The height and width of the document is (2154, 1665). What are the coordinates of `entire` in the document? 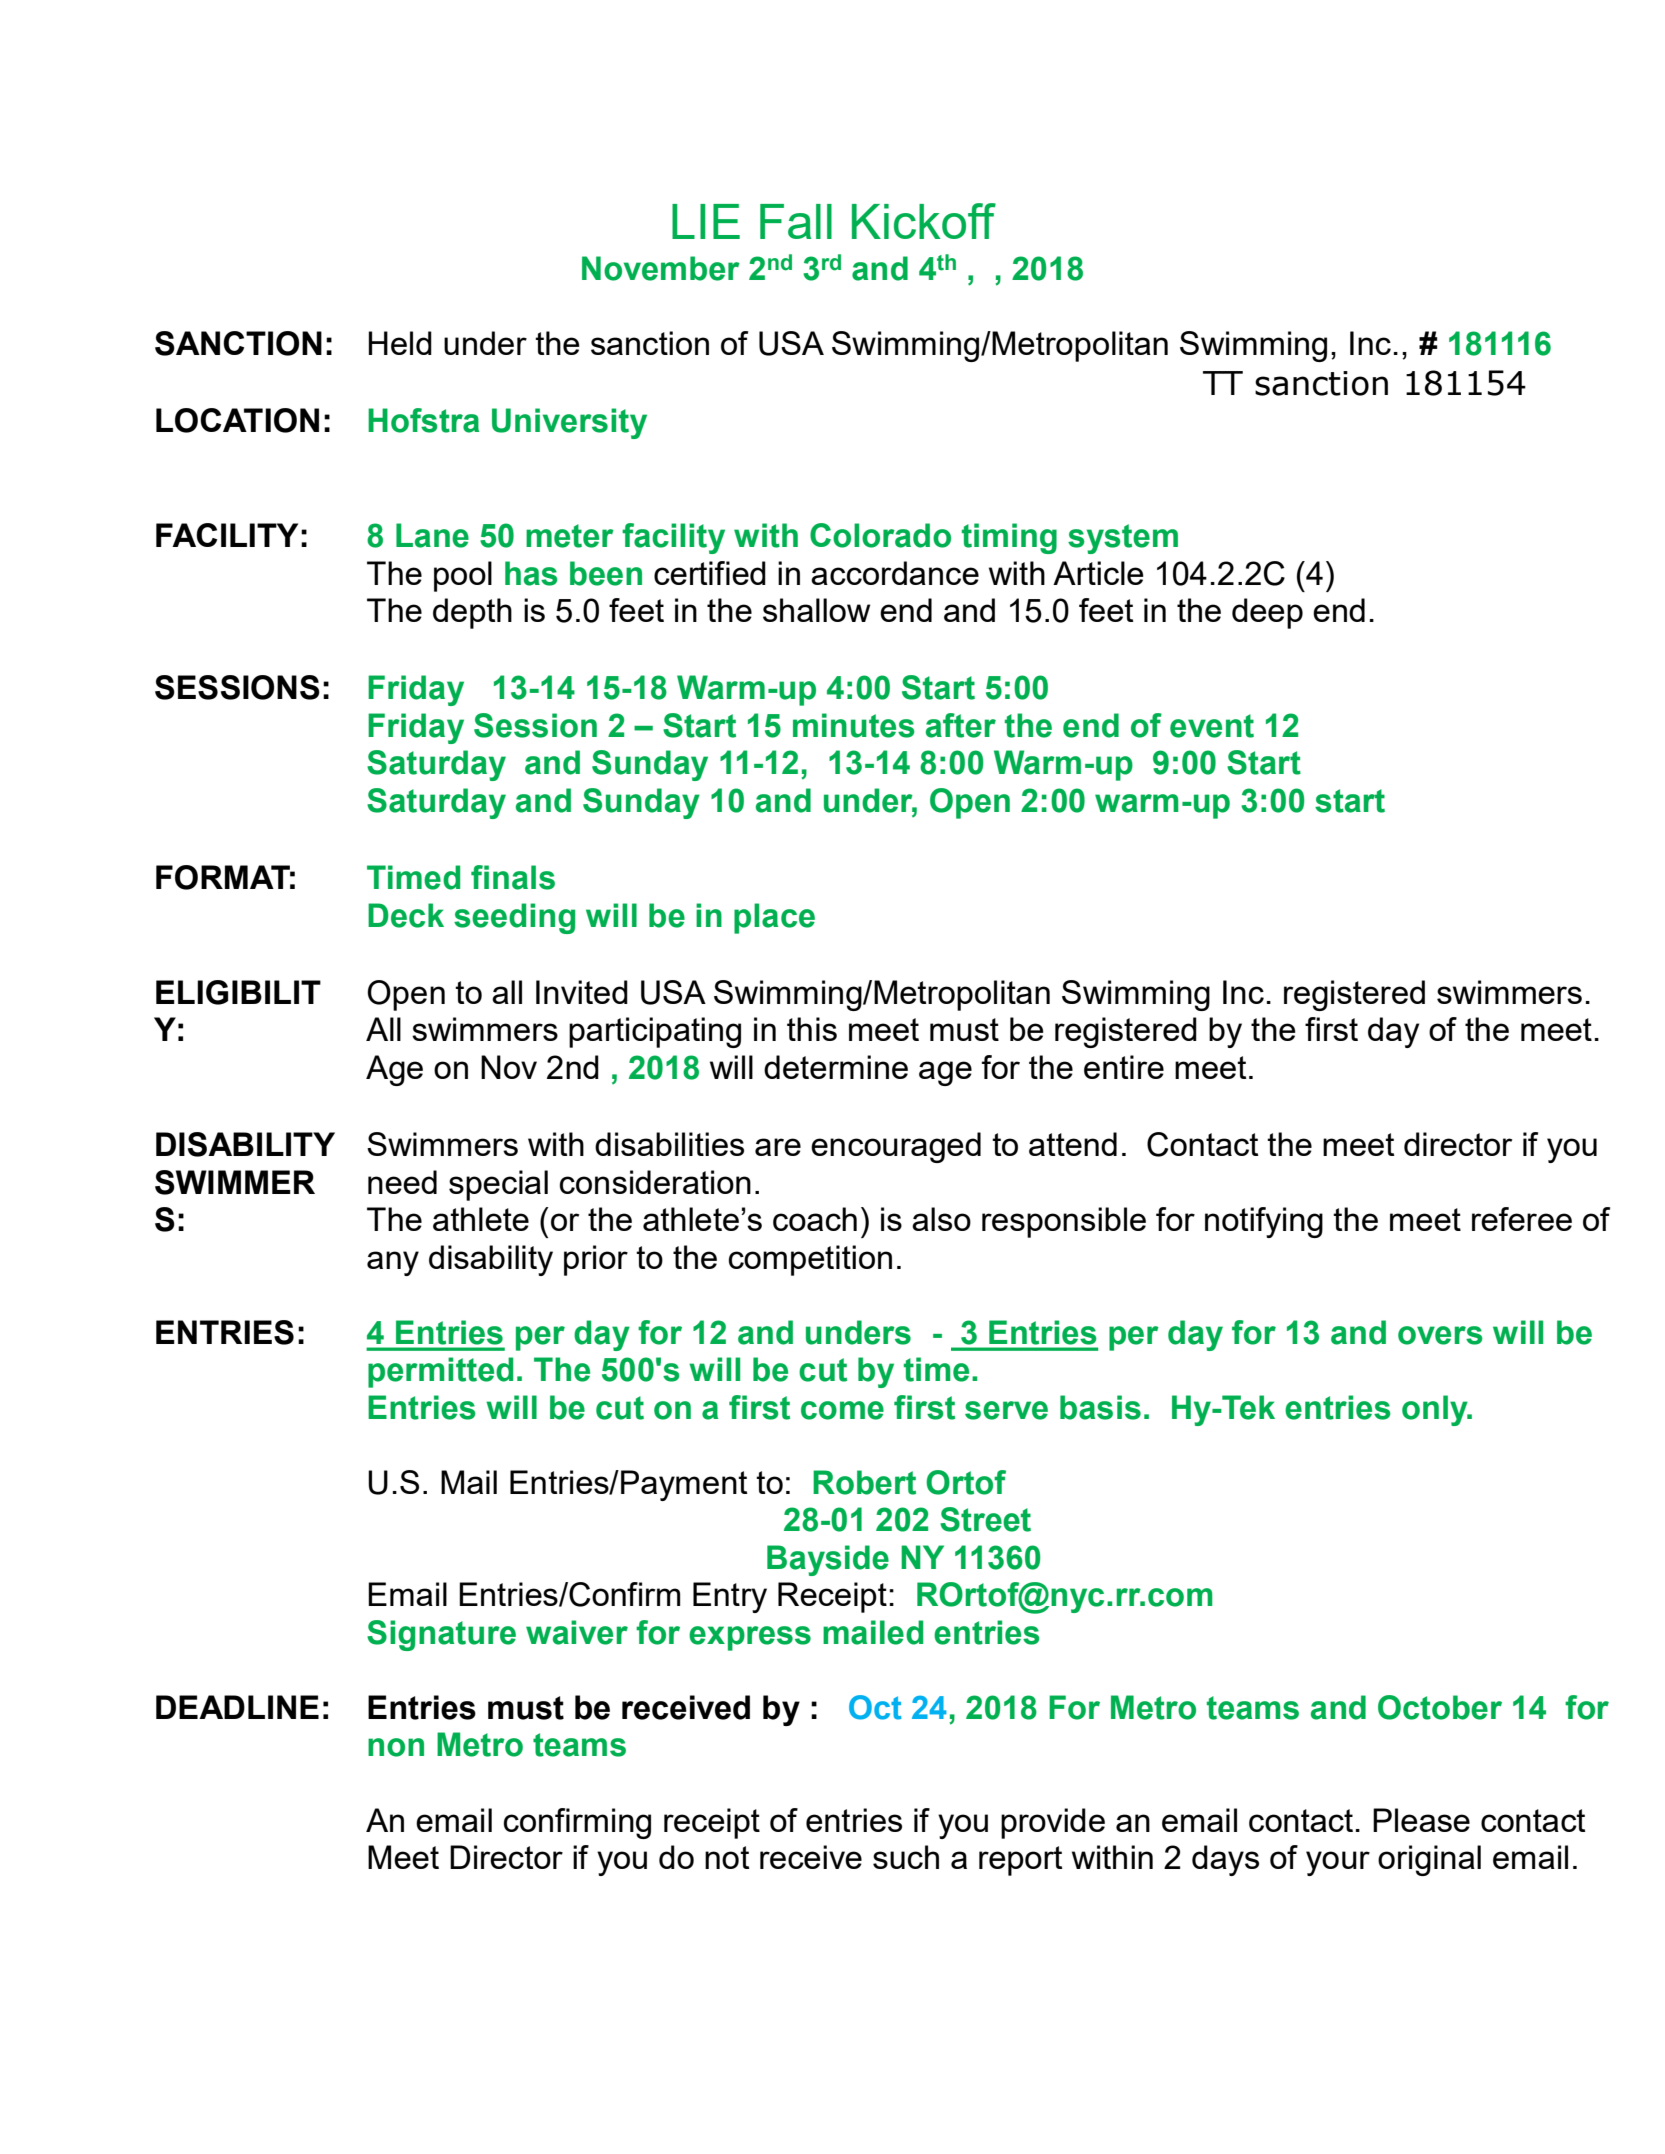 It's located at (1124, 1067).
